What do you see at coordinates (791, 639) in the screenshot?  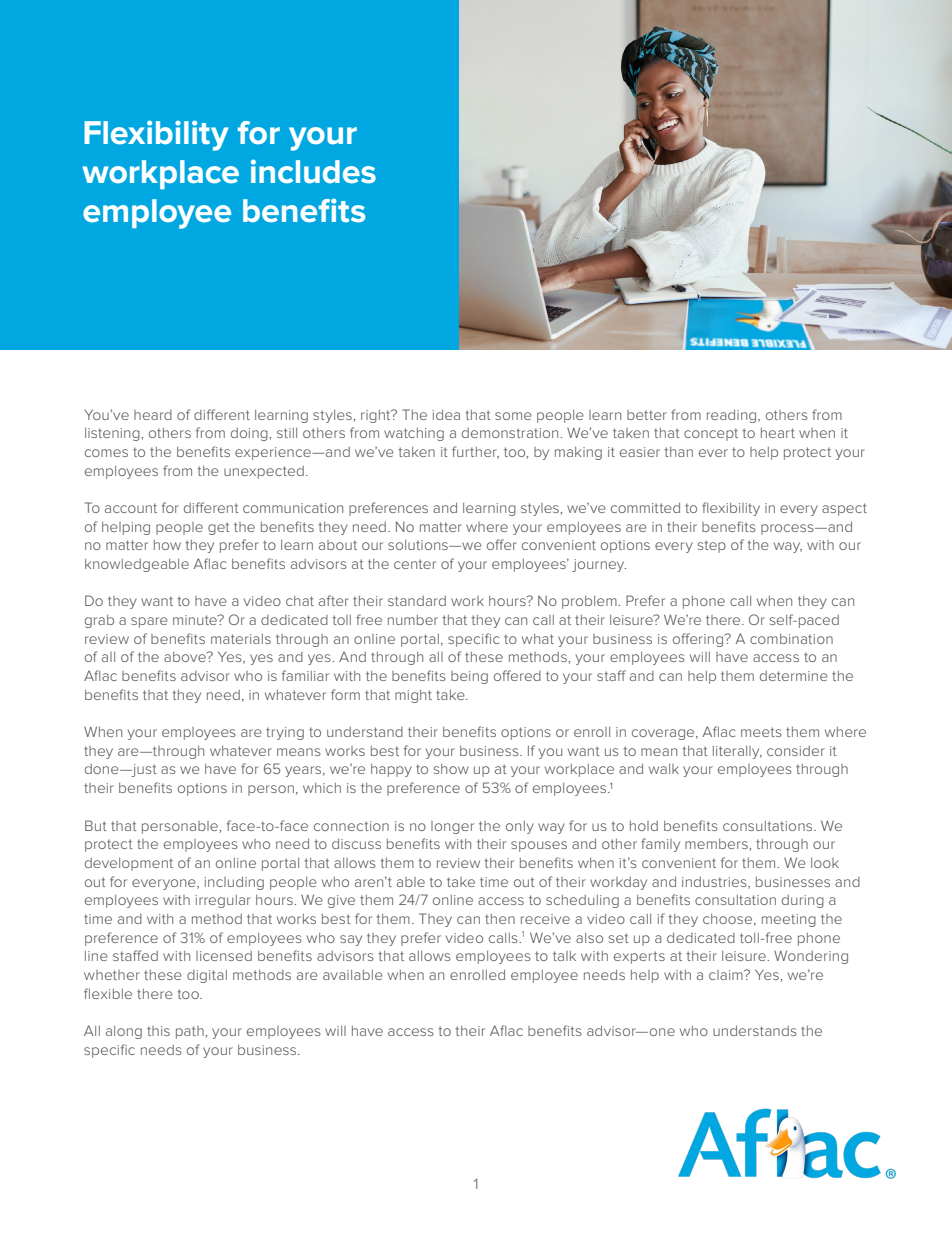 I see `combination` at bounding box center [791, 639].
